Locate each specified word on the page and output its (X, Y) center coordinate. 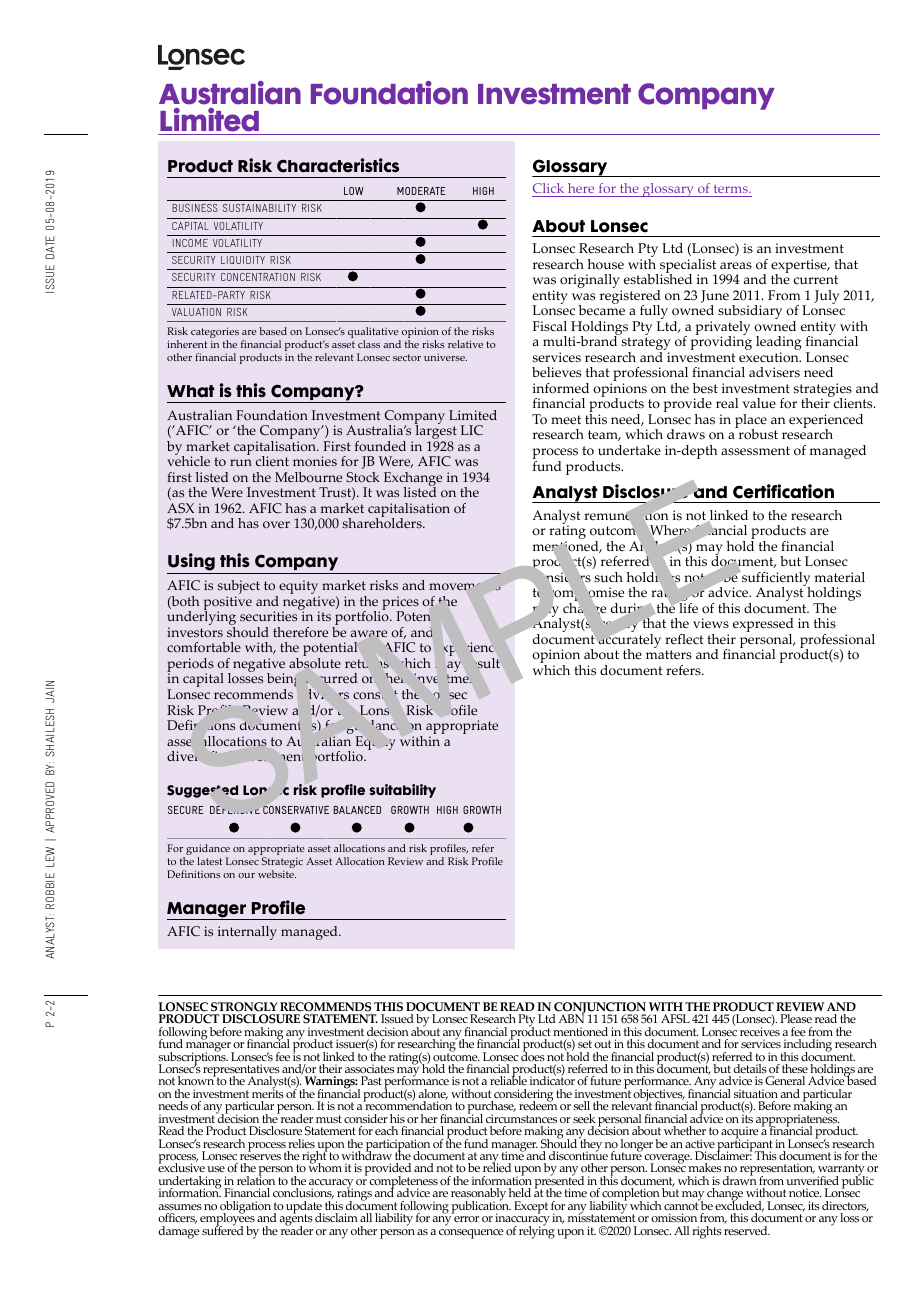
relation (256, 1180)
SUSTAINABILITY (259, 208)
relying (537, 1231)
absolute (315, 663)
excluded (739, 1205)
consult (375, 695)
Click (549, 190)
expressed (763, 626)
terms (730, 190)
